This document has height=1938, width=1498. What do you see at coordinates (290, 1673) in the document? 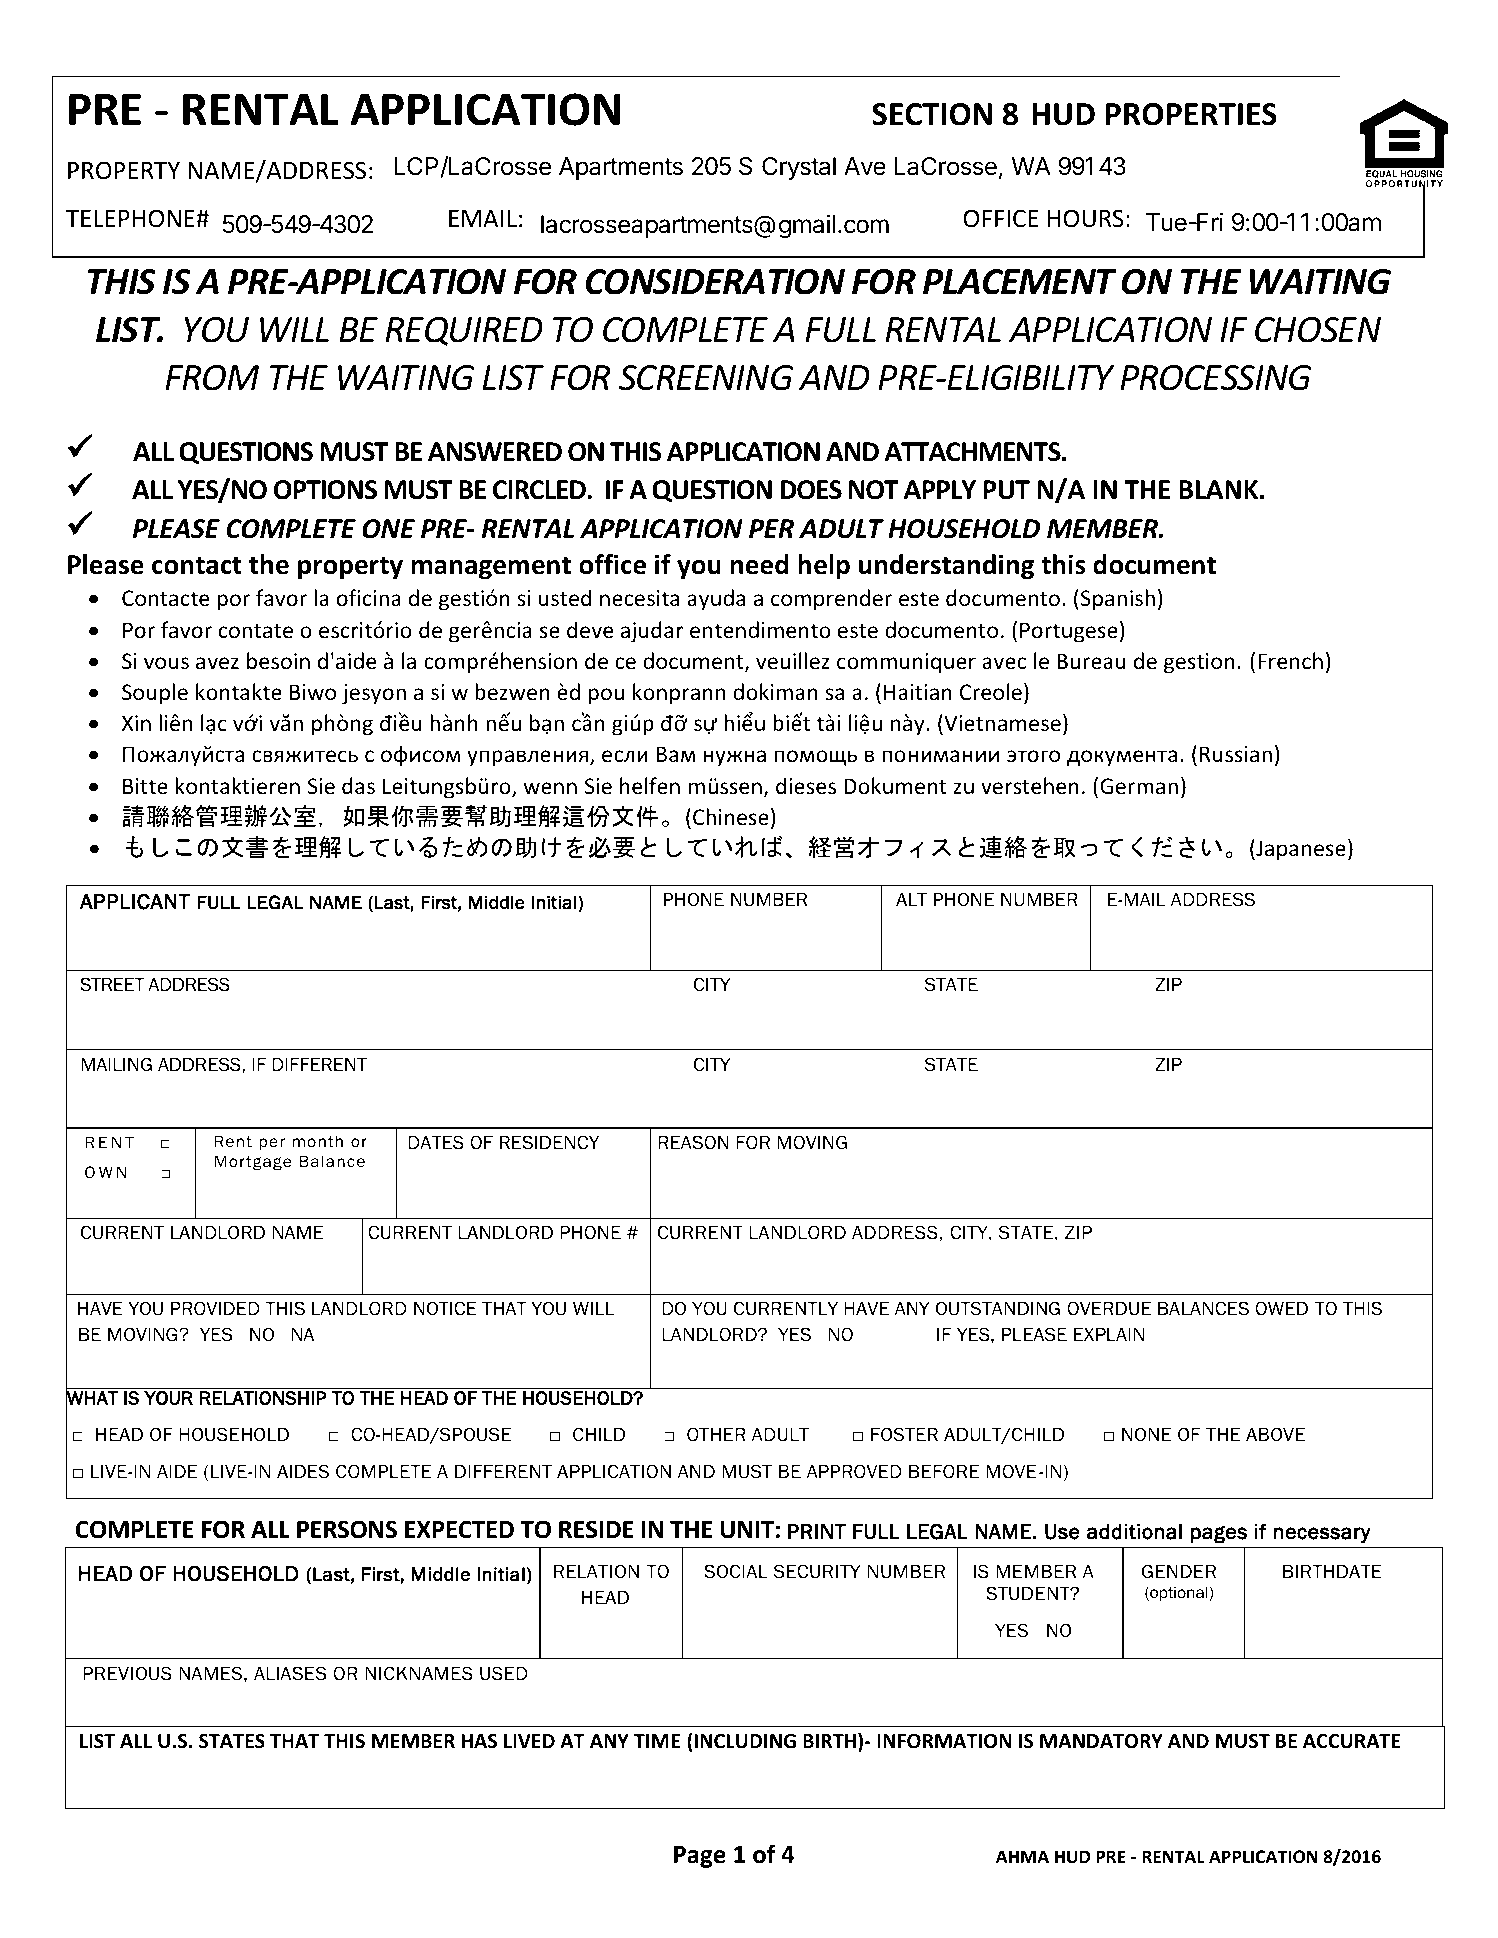
I see `ALIASES` at bounding box center [290, 1673].
